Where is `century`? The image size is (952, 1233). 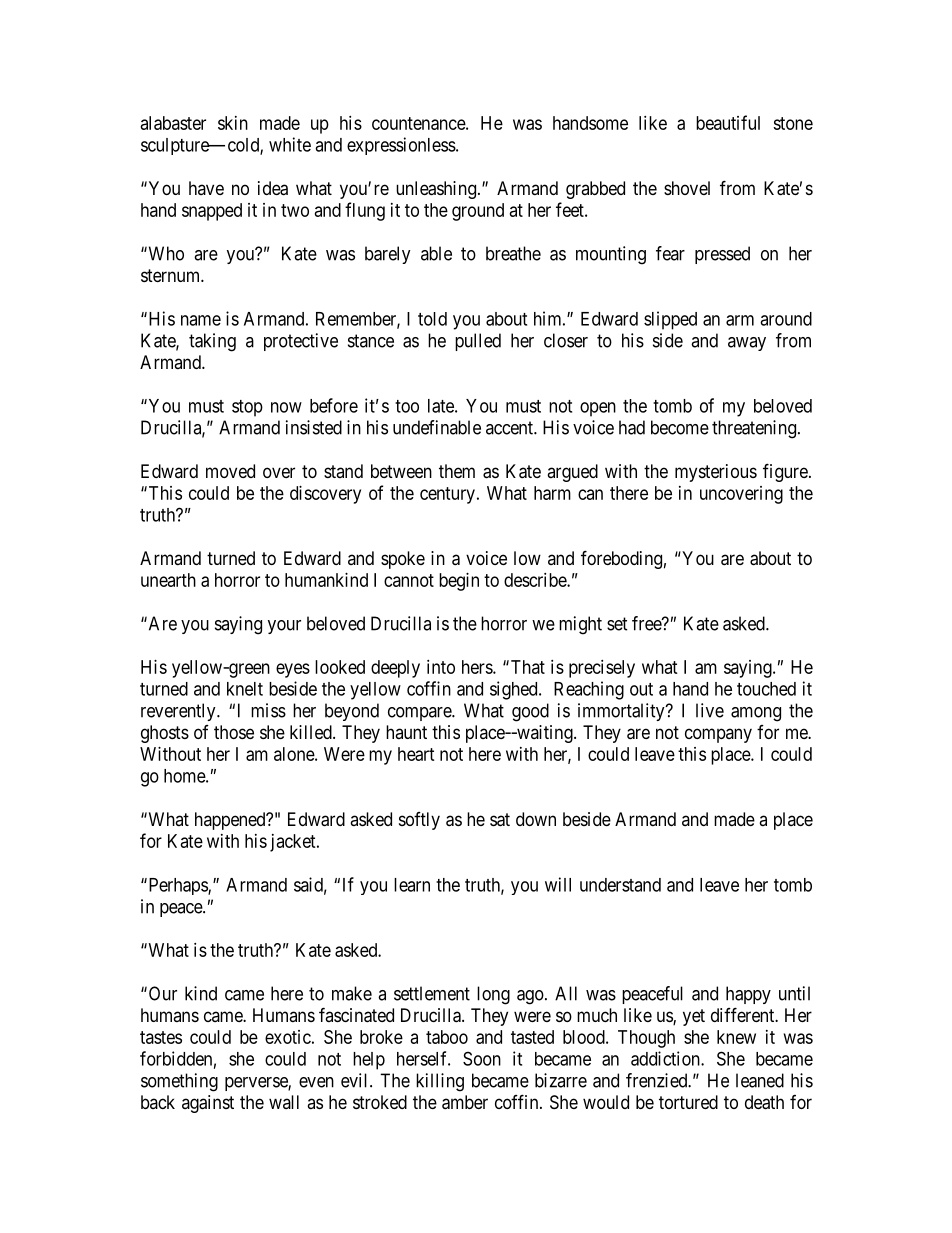
century is located at coordinates (447, 495).
